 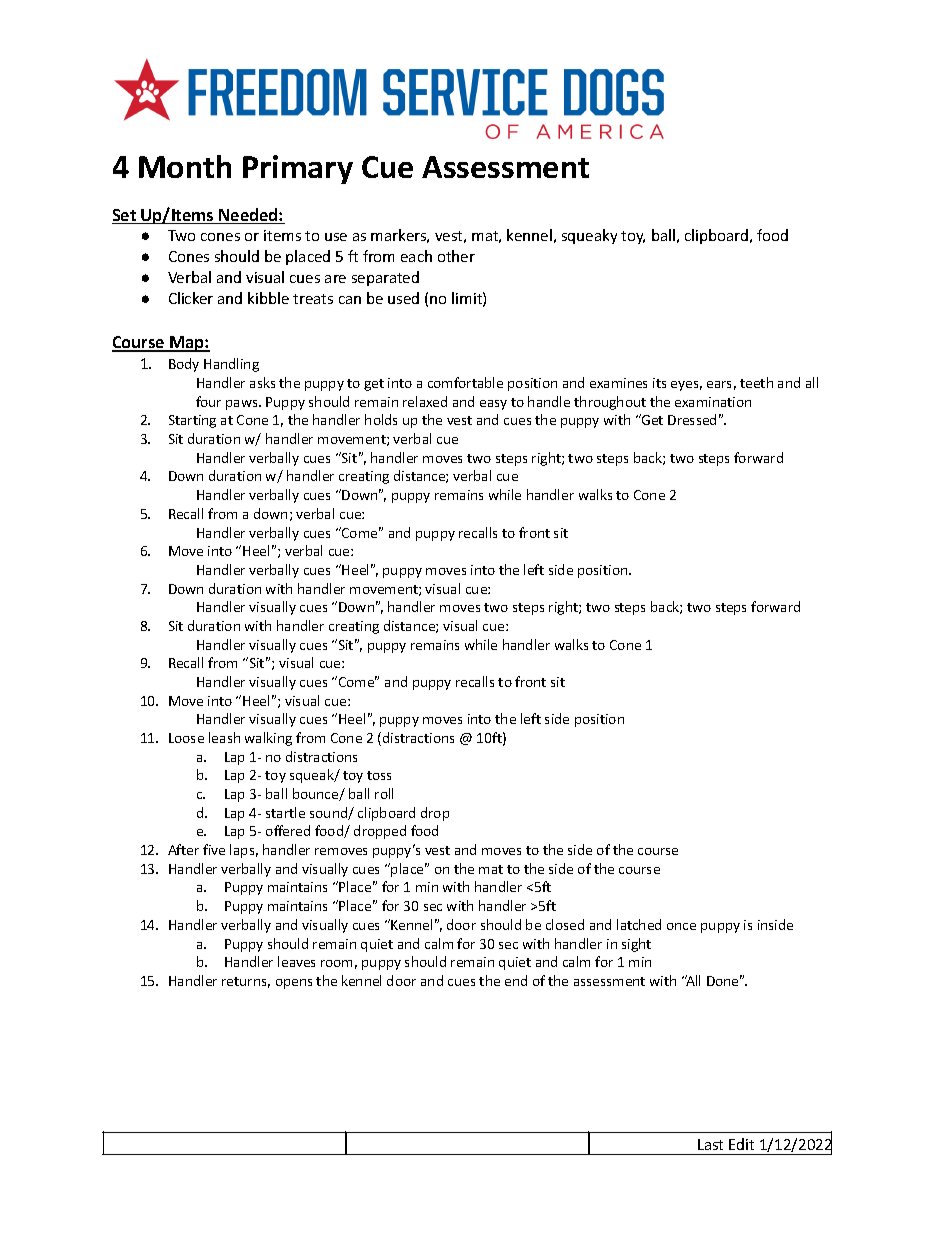 I want to click on Loose, so click(x=186, y=738).
